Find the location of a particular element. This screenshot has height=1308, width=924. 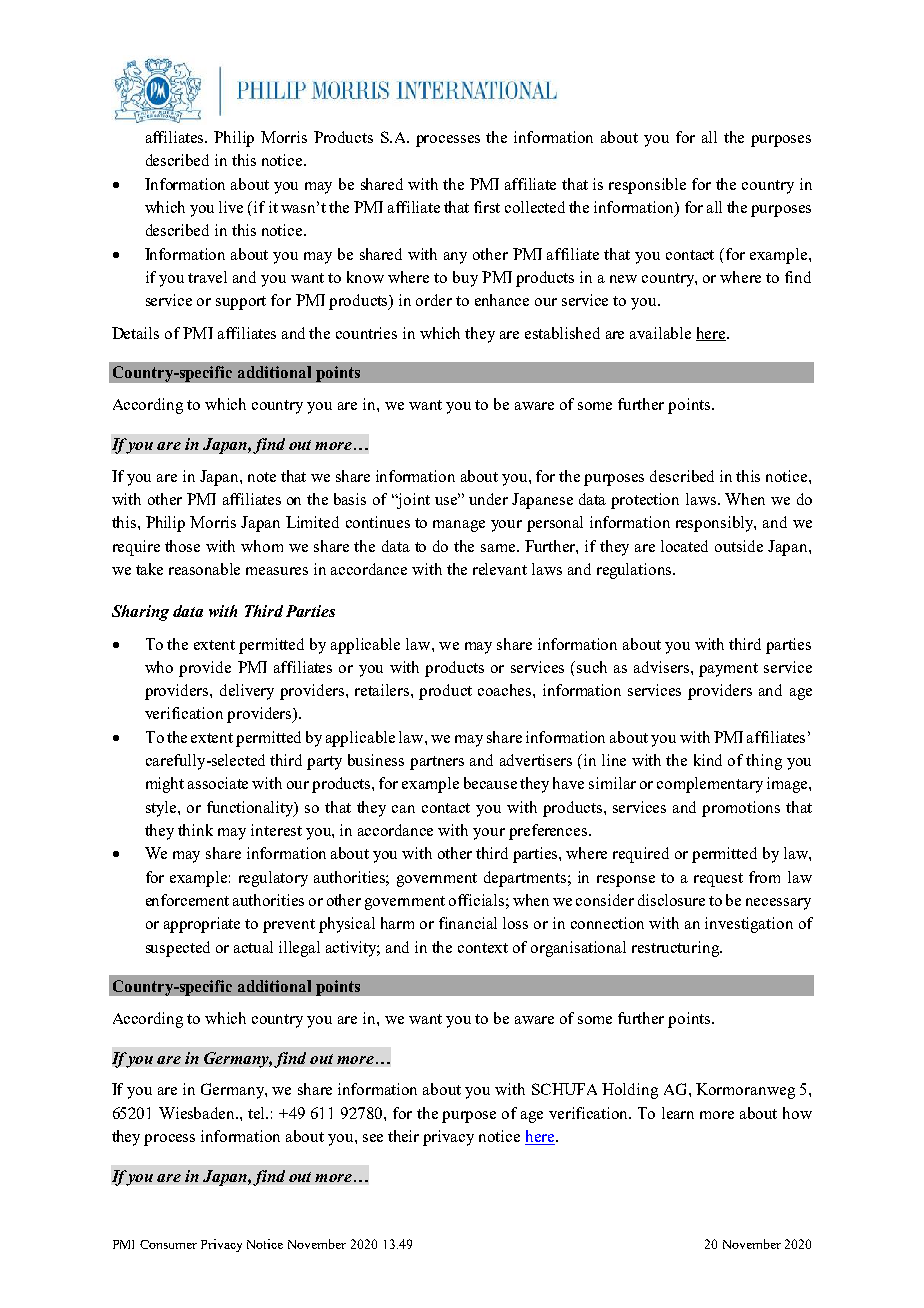

restructuring is located at coordinates (676, 949).
